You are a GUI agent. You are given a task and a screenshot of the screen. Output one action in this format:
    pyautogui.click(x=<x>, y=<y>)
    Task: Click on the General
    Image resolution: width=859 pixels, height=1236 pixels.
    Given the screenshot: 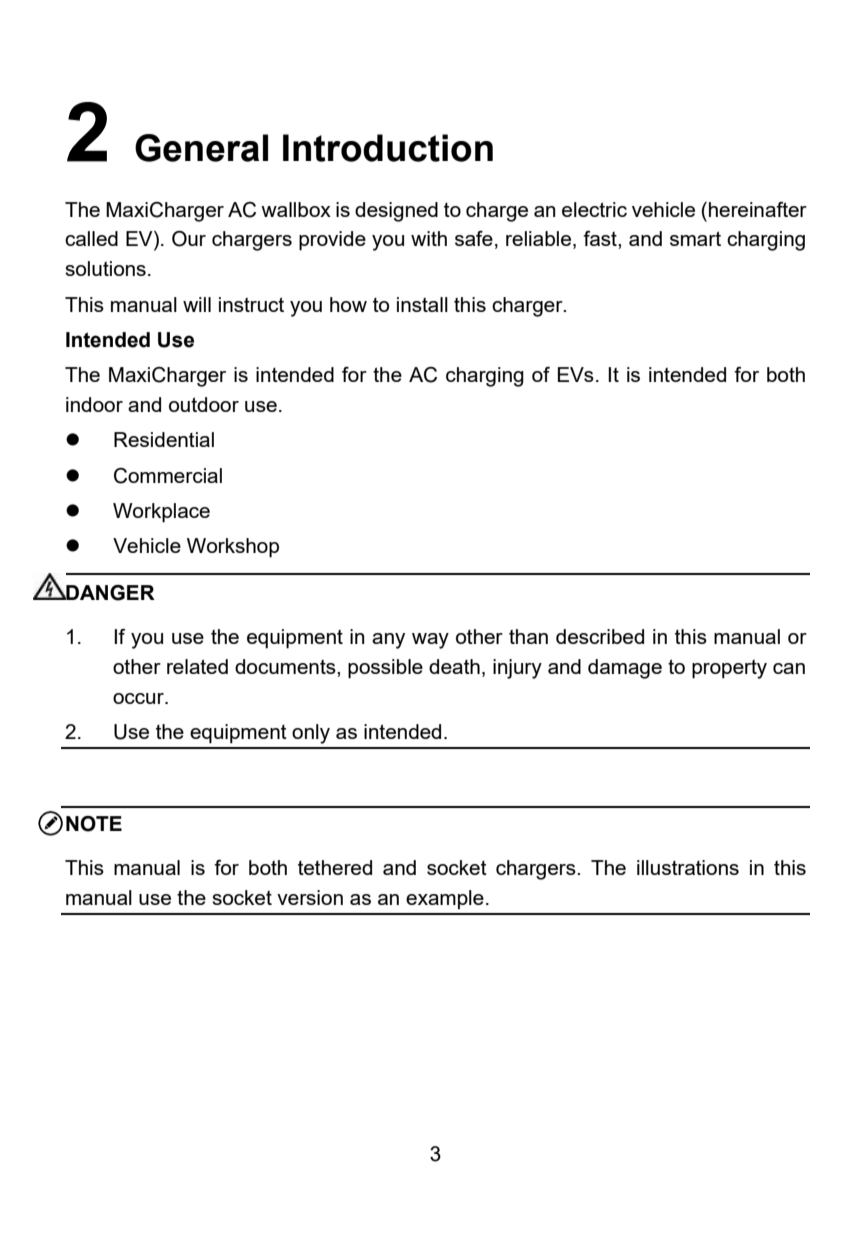 What is the action you would take?
    pyautogui.click(x=201, y=148)
